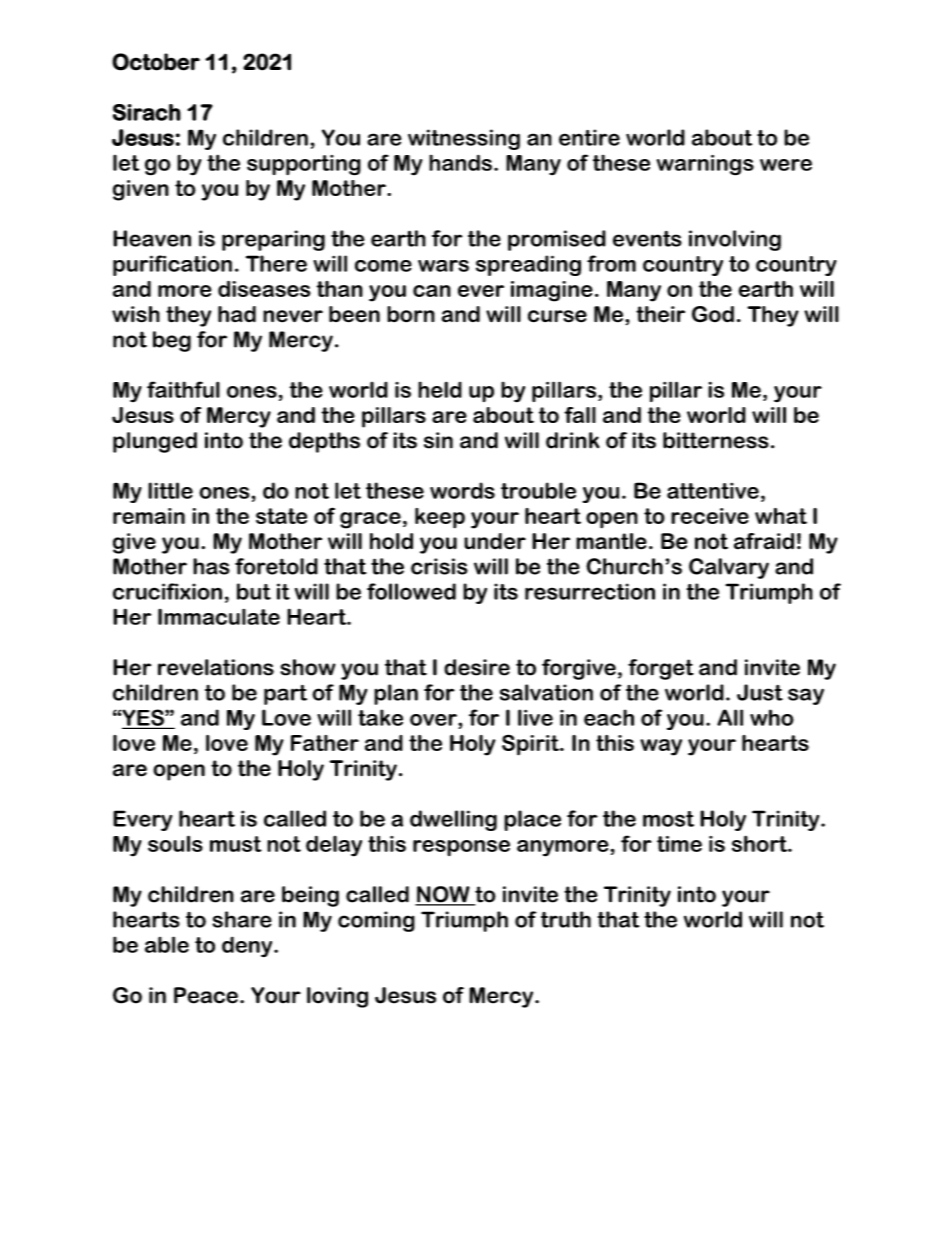  What do you see at coordinates (216, 667) in the screenshot?
I see `revelations` at bounding box center [216, 667].
